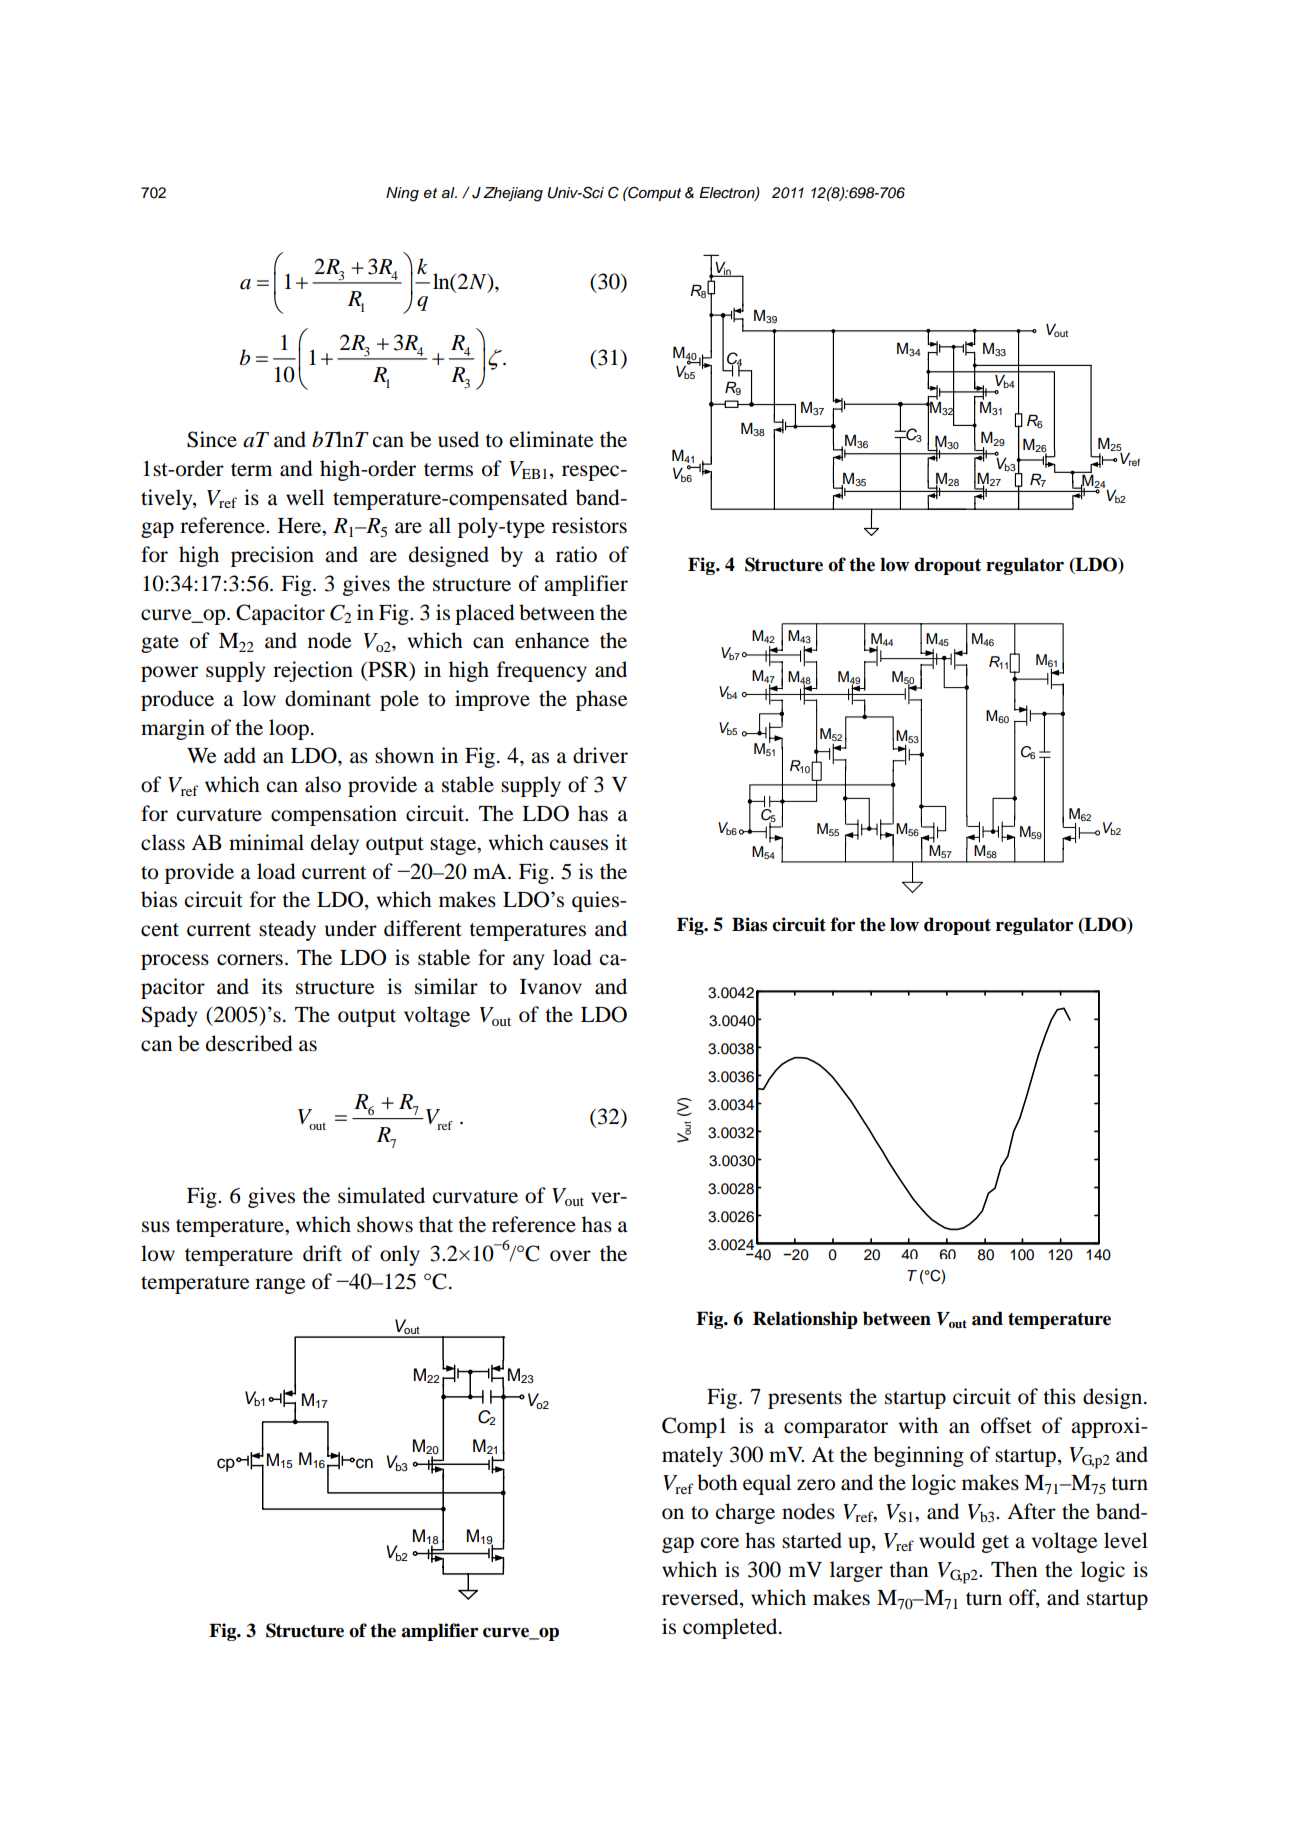  I want to click on Zhejiang, so click(513, 194).
